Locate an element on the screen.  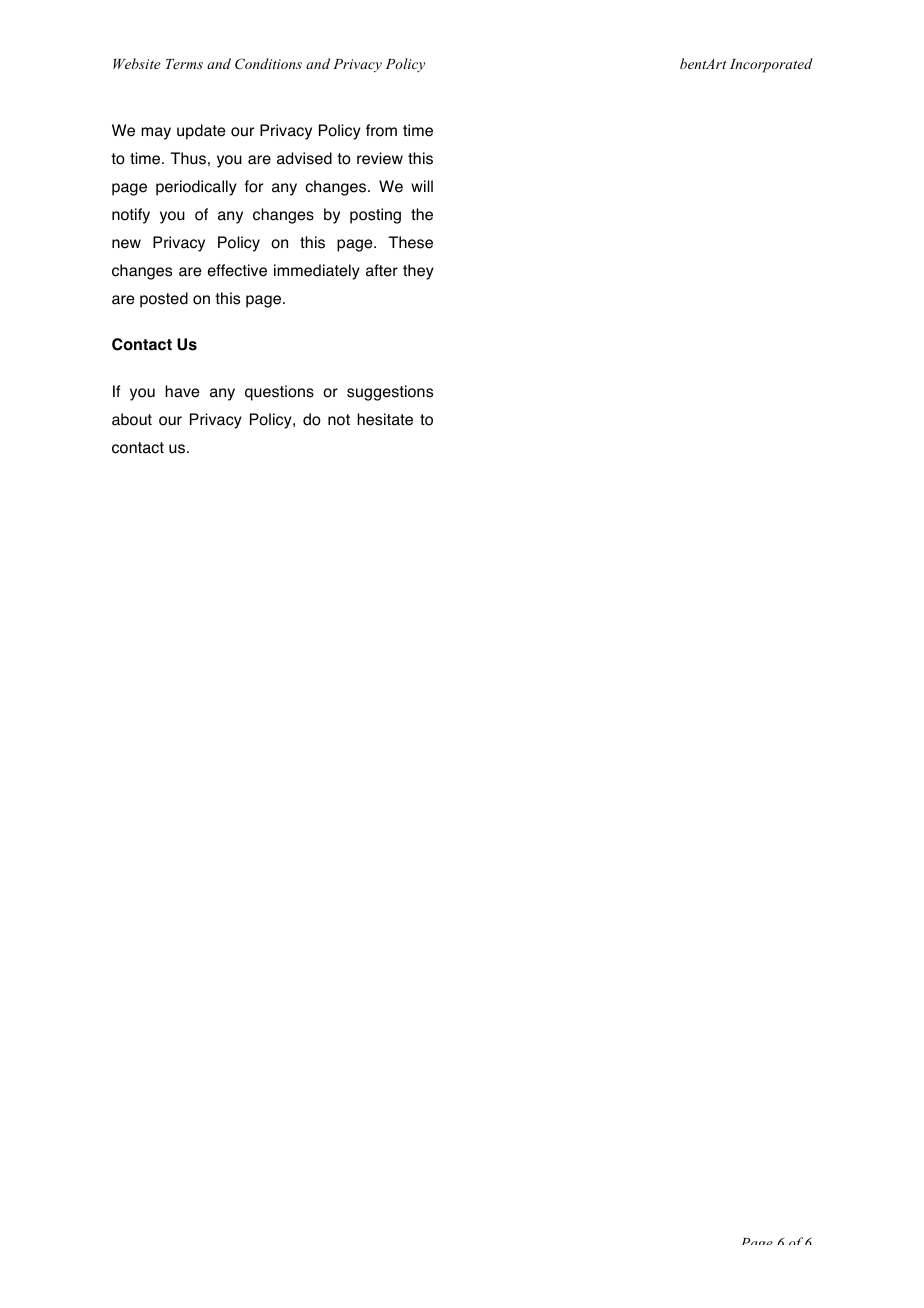
posting is located at coordinates (375, 216).
